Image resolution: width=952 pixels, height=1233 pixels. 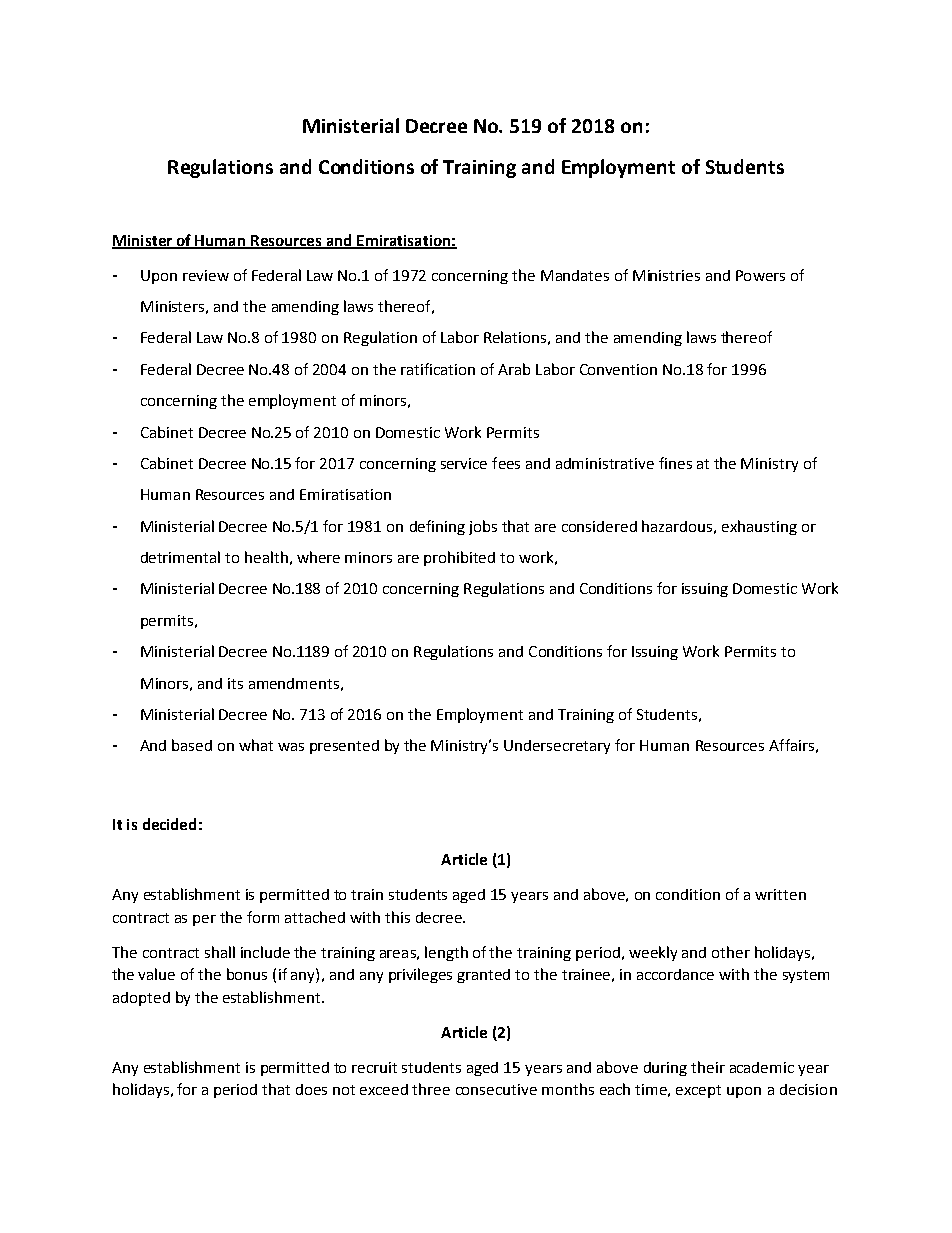 What do you see at coordinates (575, 275) in the screenshot?
I see `Mandates` at bounding box center [575, 275].
